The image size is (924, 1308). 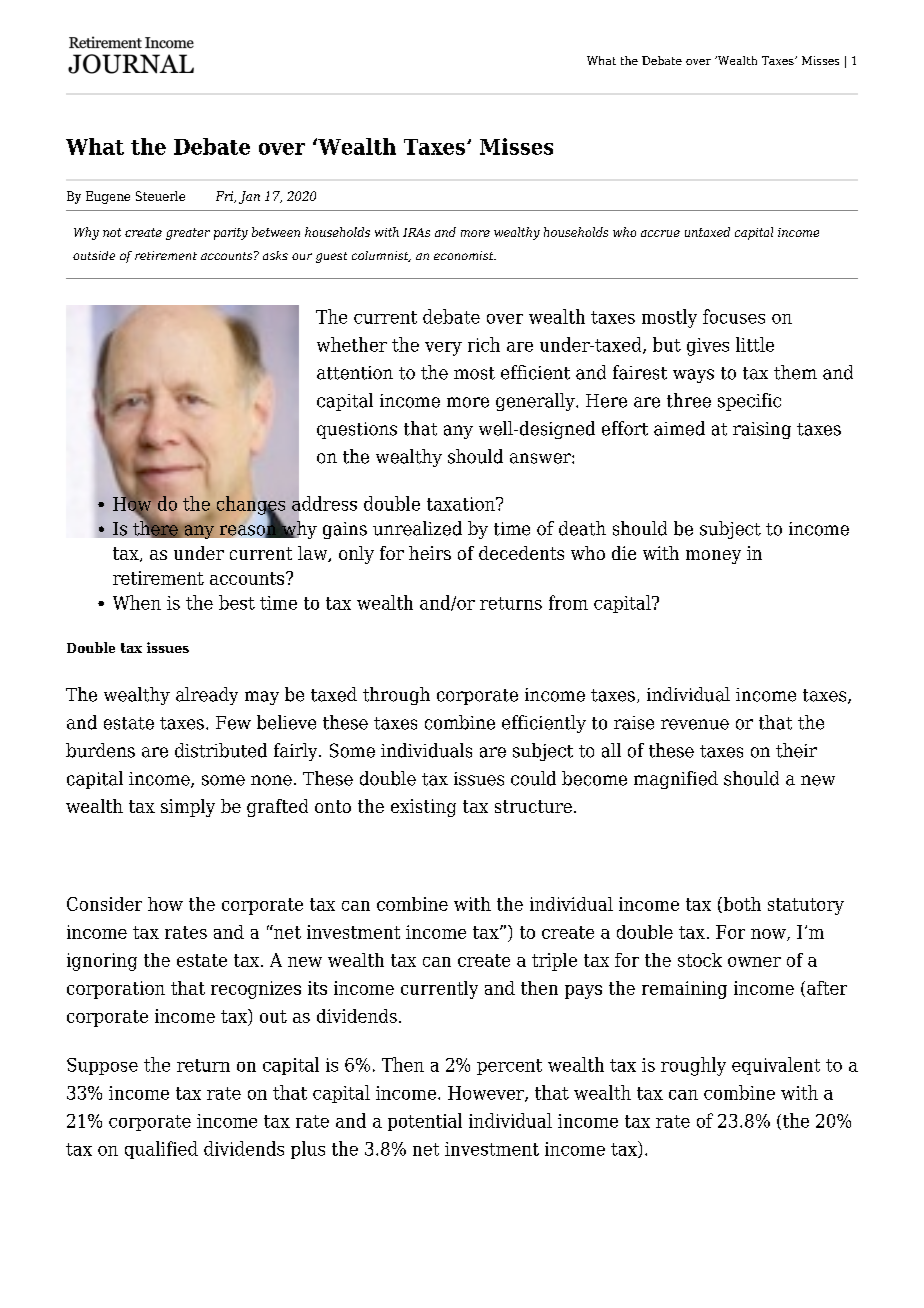 What do you see at coordinates (188, 234) in the screenshot?
I see `greater` at bounding box center [188, 234].
